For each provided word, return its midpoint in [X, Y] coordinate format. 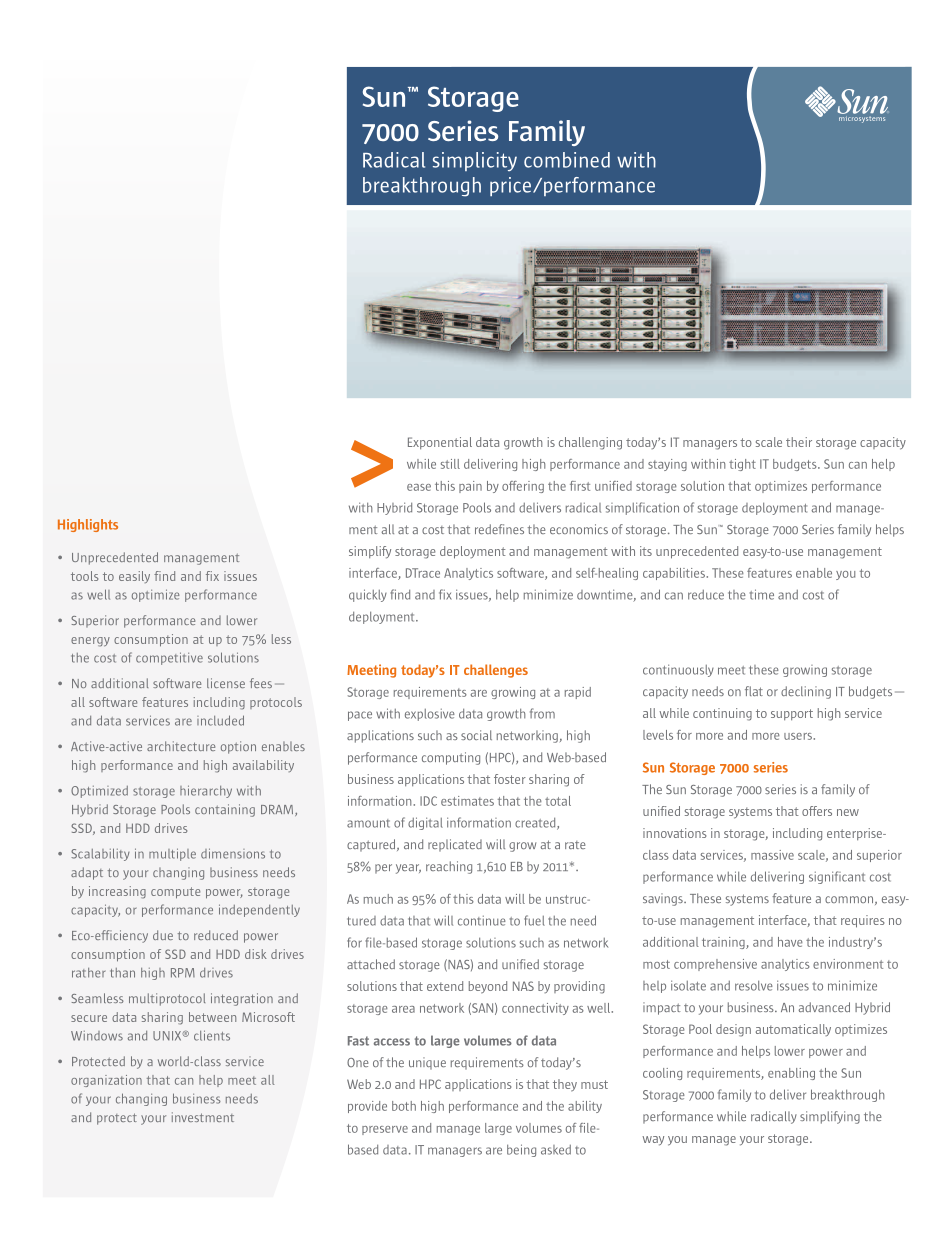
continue [482, 921]
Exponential [440, 443]
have [790, 942]
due [163, 935]
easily [134, 577]
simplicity [475, 161]
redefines [499, 529]
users [799, 736]
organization [106, 1081]
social [476, 735]
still [450, 464]
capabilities [675, 574]
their [799, 442]
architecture [181, 746]
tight [742, 465]
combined [567, 160]
